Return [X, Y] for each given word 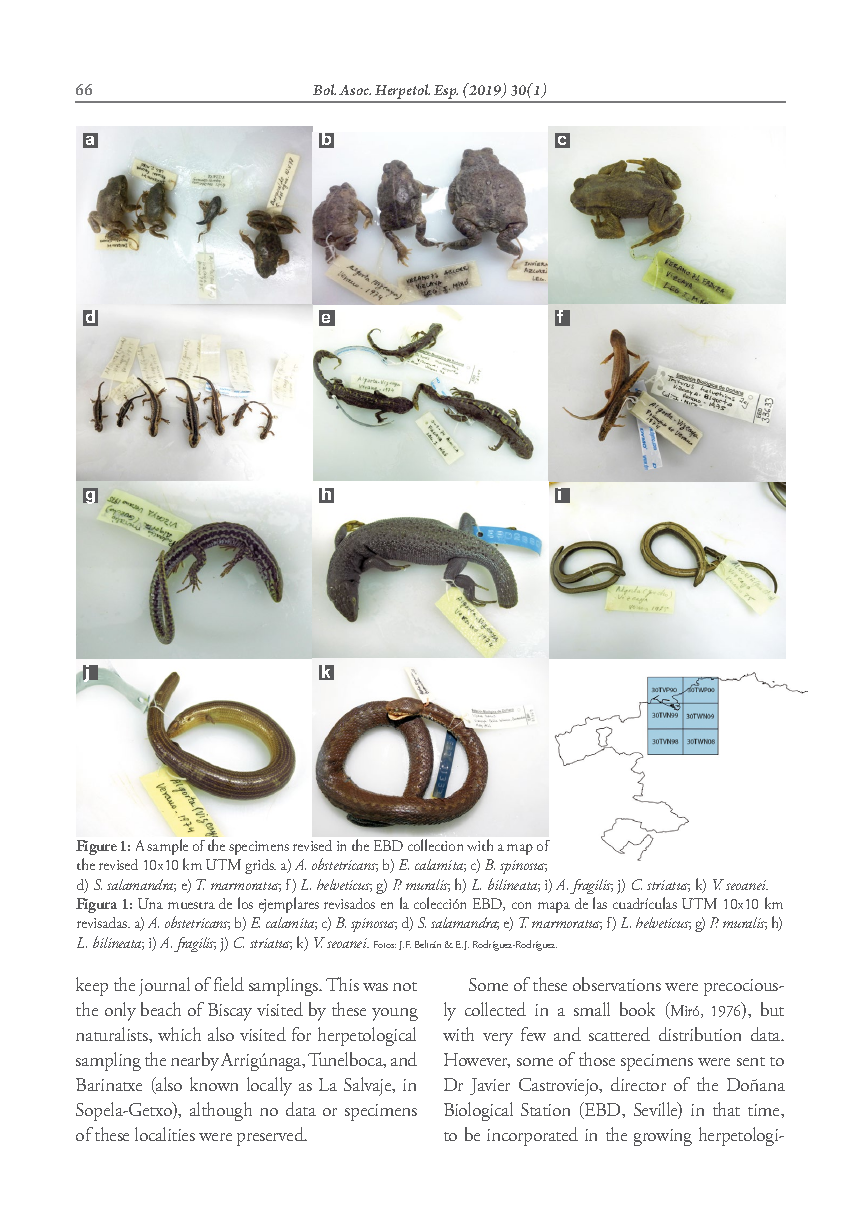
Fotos [385, 944]
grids [260, 866]
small [592, 1009]
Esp [445, 93]
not [405, 986]
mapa [554, 907]
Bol [324, 89]
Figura [96, 905]
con [521, 905]
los [245, 903]
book [637, 1009]
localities [165, 1134]
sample [167, 847]
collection [435, 845]
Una [150, 903]
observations [617, 984]
